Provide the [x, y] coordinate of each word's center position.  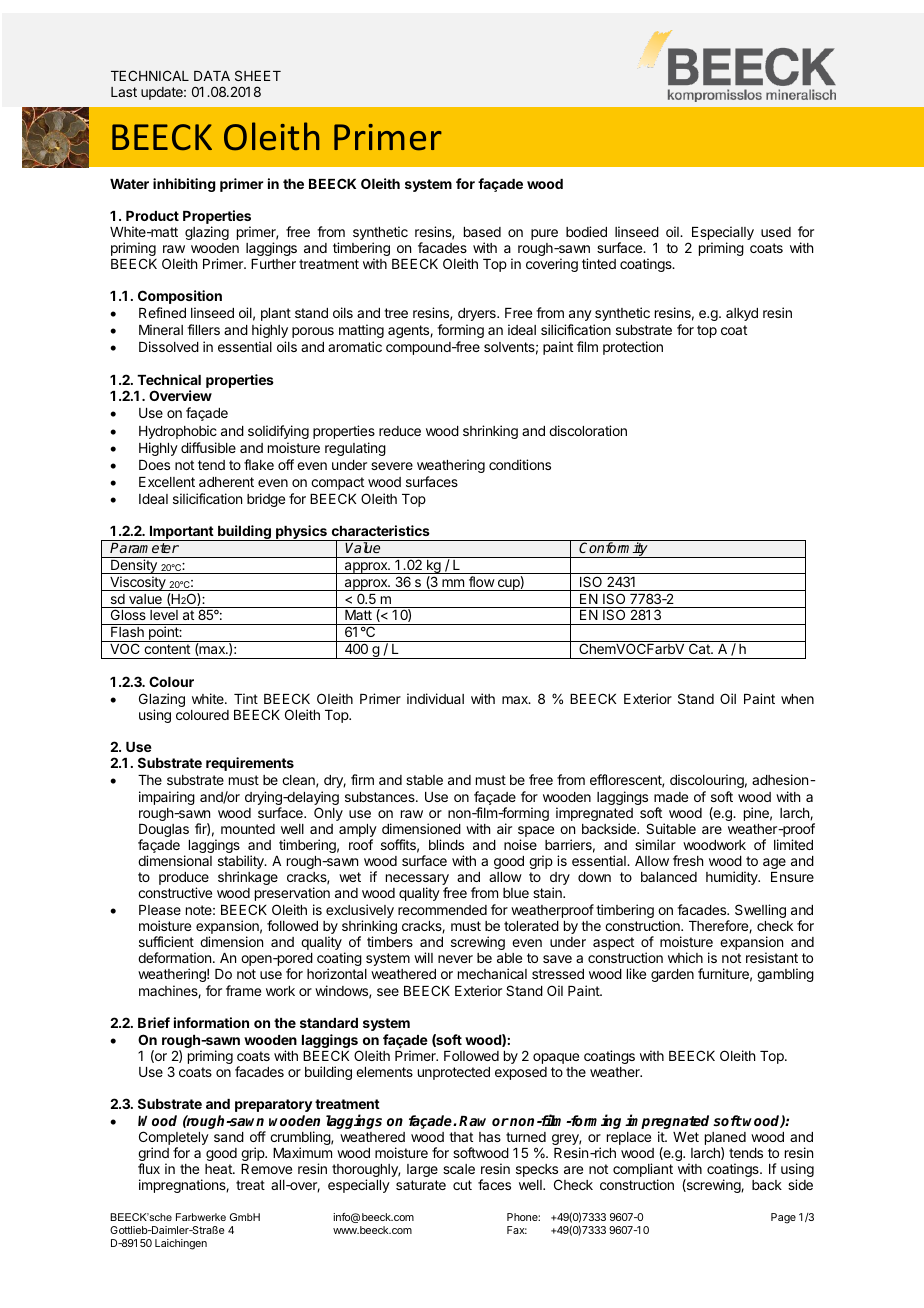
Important [181, 533]
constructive [175, 892]
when [797, 699]
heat [219, 1169]
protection [633, 348]
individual [435, 698]
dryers [478, 314]
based [482, 232]
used [776, 232]
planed [725, 1140]
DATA [212, 76]
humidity [733, 878]
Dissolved [169, 346]
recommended [442, 910]
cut [462, 1185]
